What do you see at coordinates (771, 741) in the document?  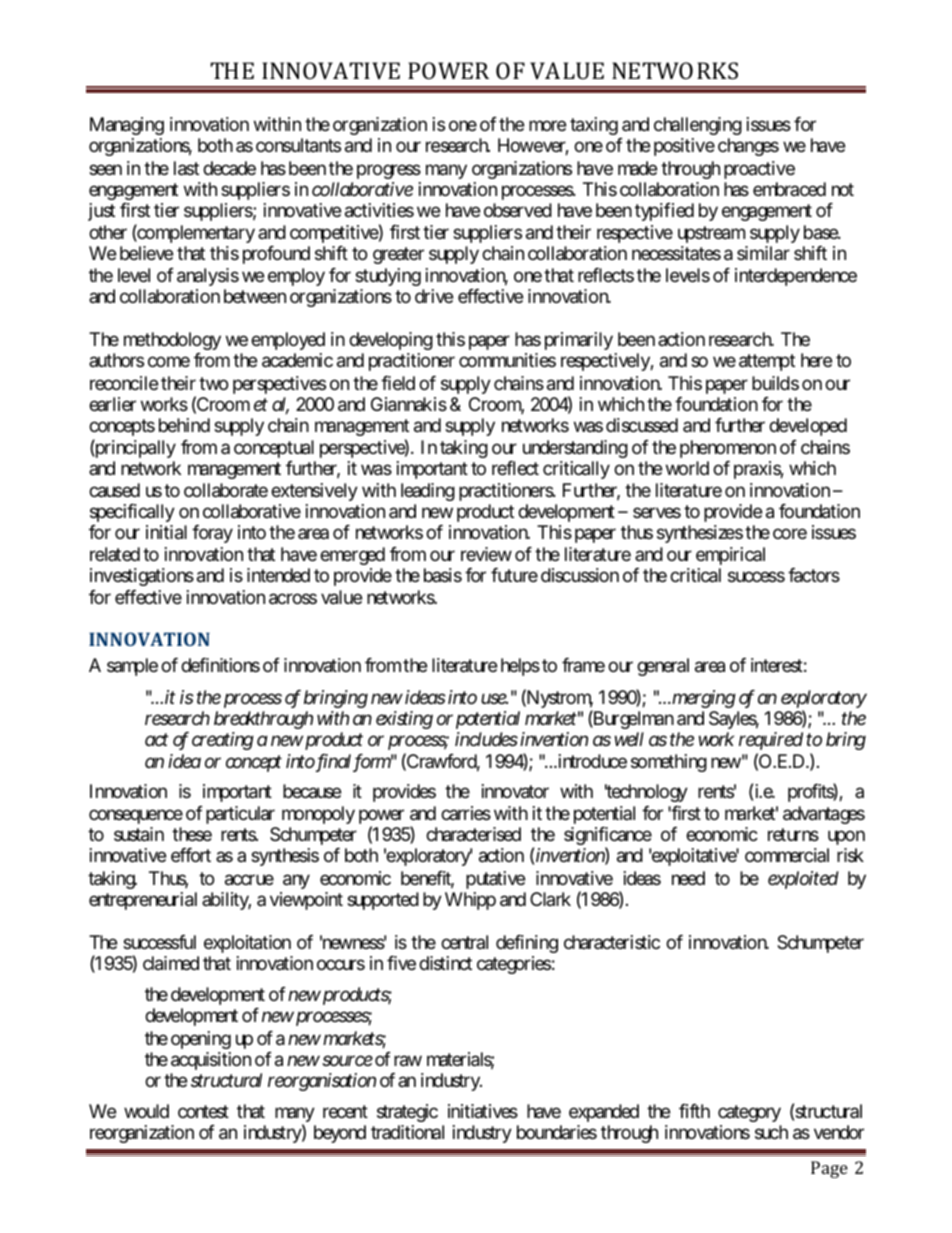 I see `required` at bounding box center [771, 741].
